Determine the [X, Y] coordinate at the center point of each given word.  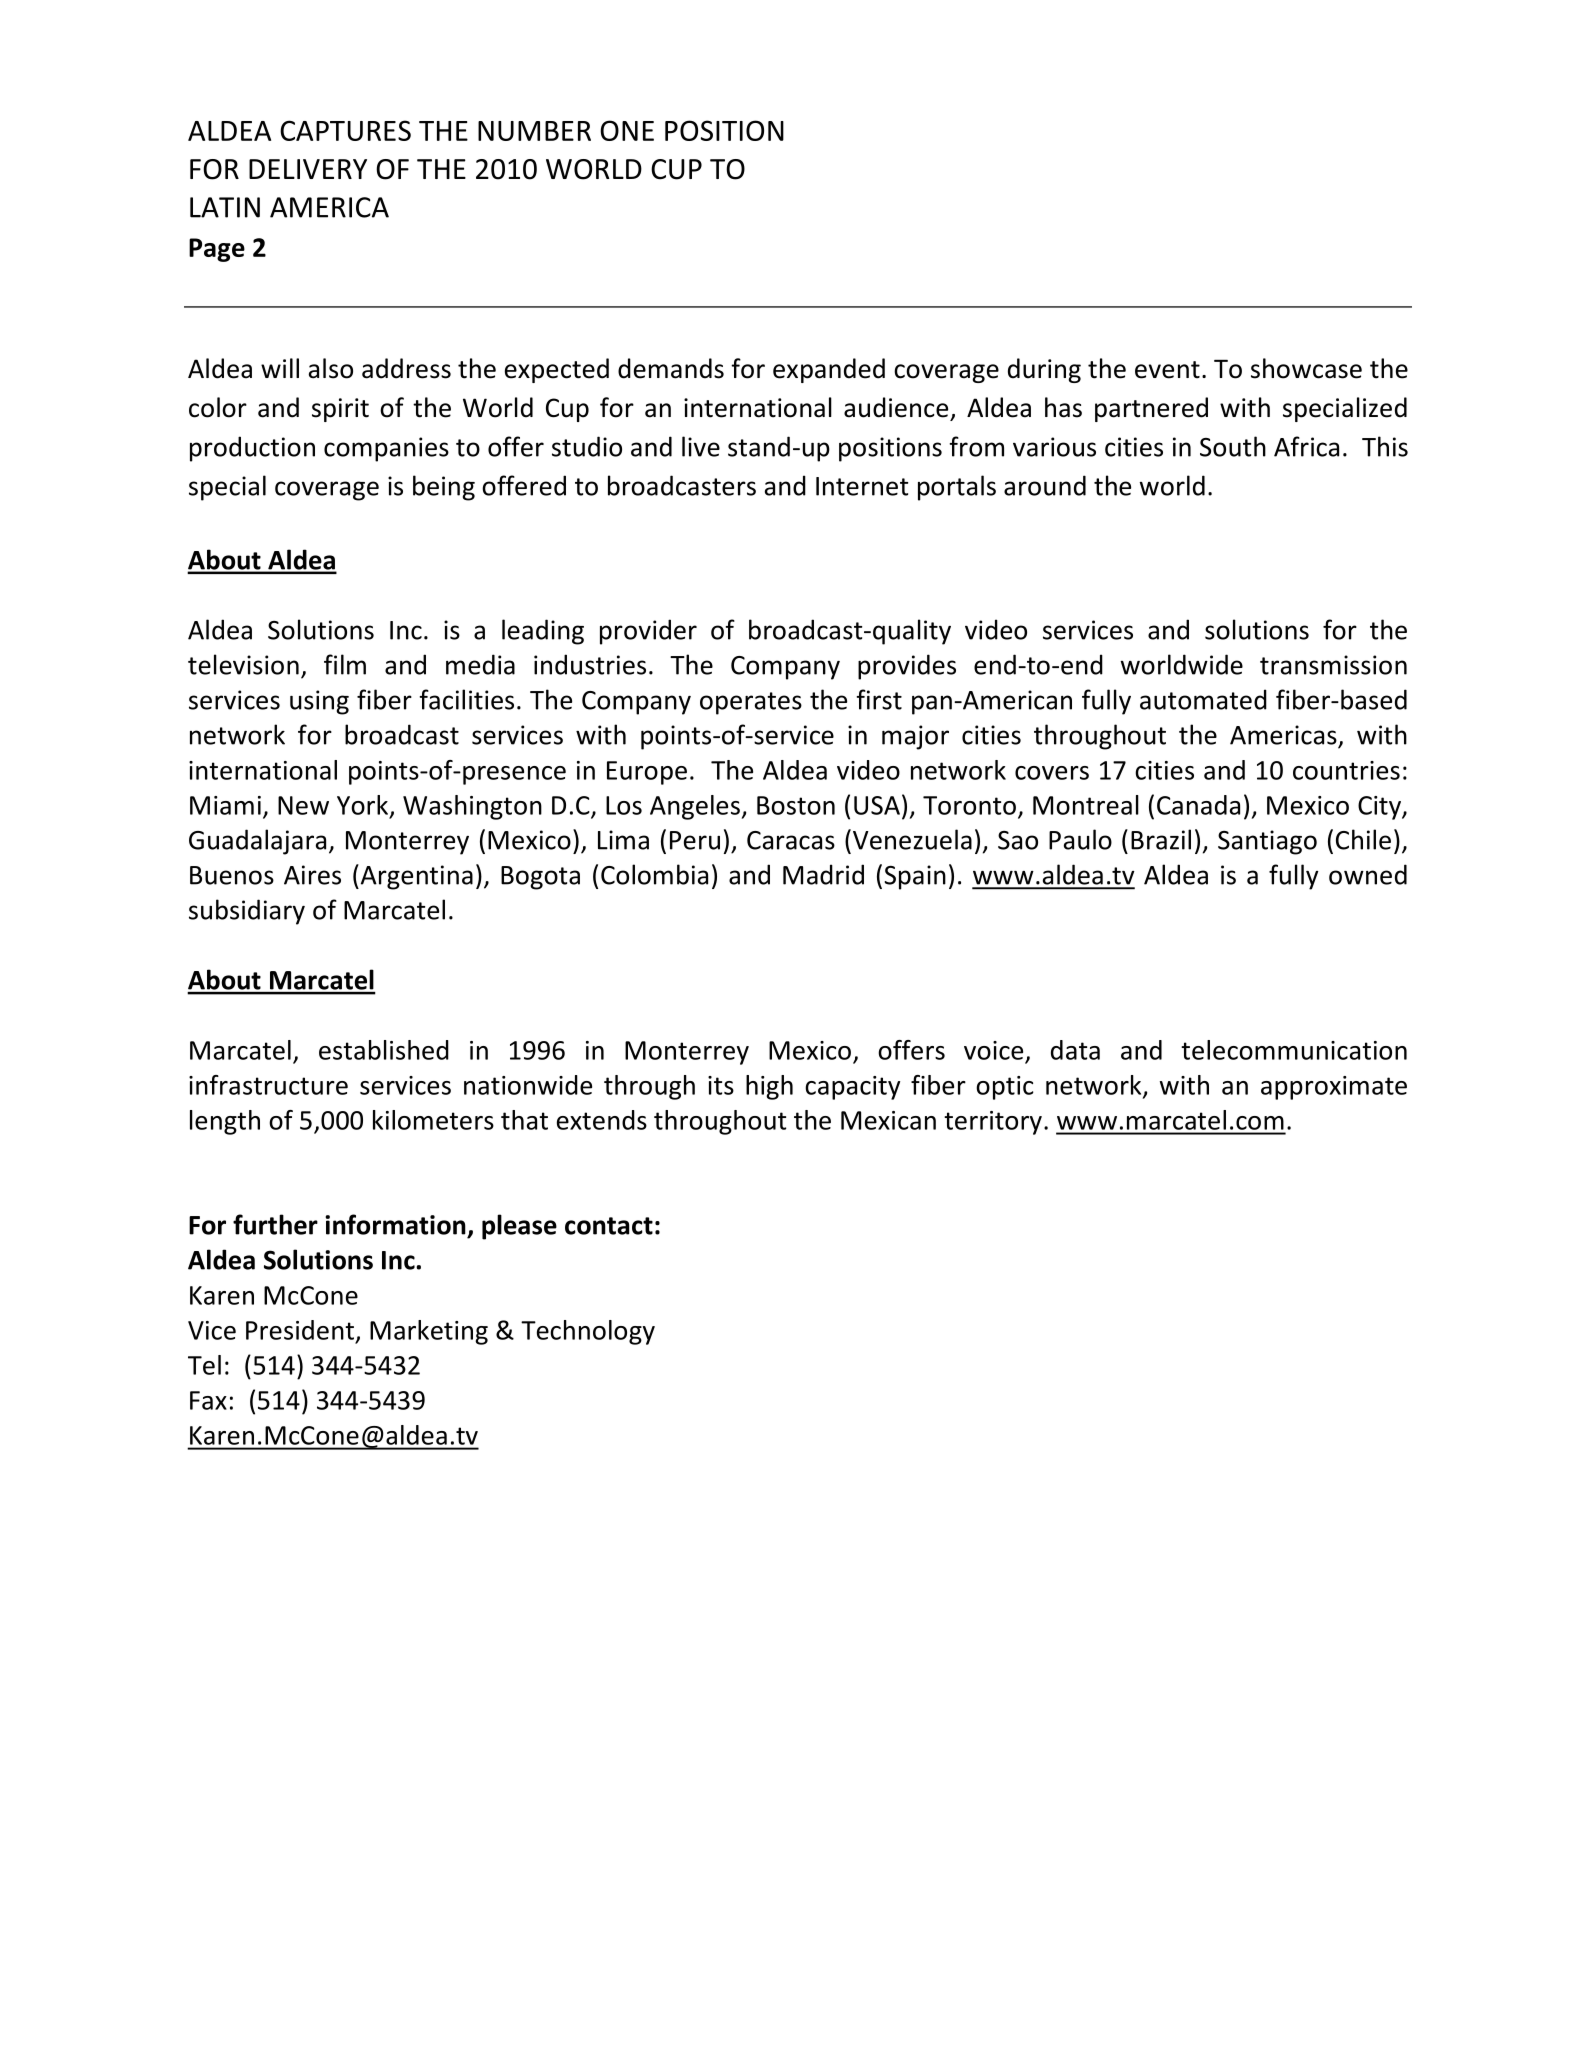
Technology [588, 1332]
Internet [862, 486]
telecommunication [1294, 1050]
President [300, 1330]
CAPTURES [345, 130]
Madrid [823, 874]
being [444, 488]
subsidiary [247, 912]
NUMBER [534, 131]
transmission [1333, 665]
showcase [1306, 368]
